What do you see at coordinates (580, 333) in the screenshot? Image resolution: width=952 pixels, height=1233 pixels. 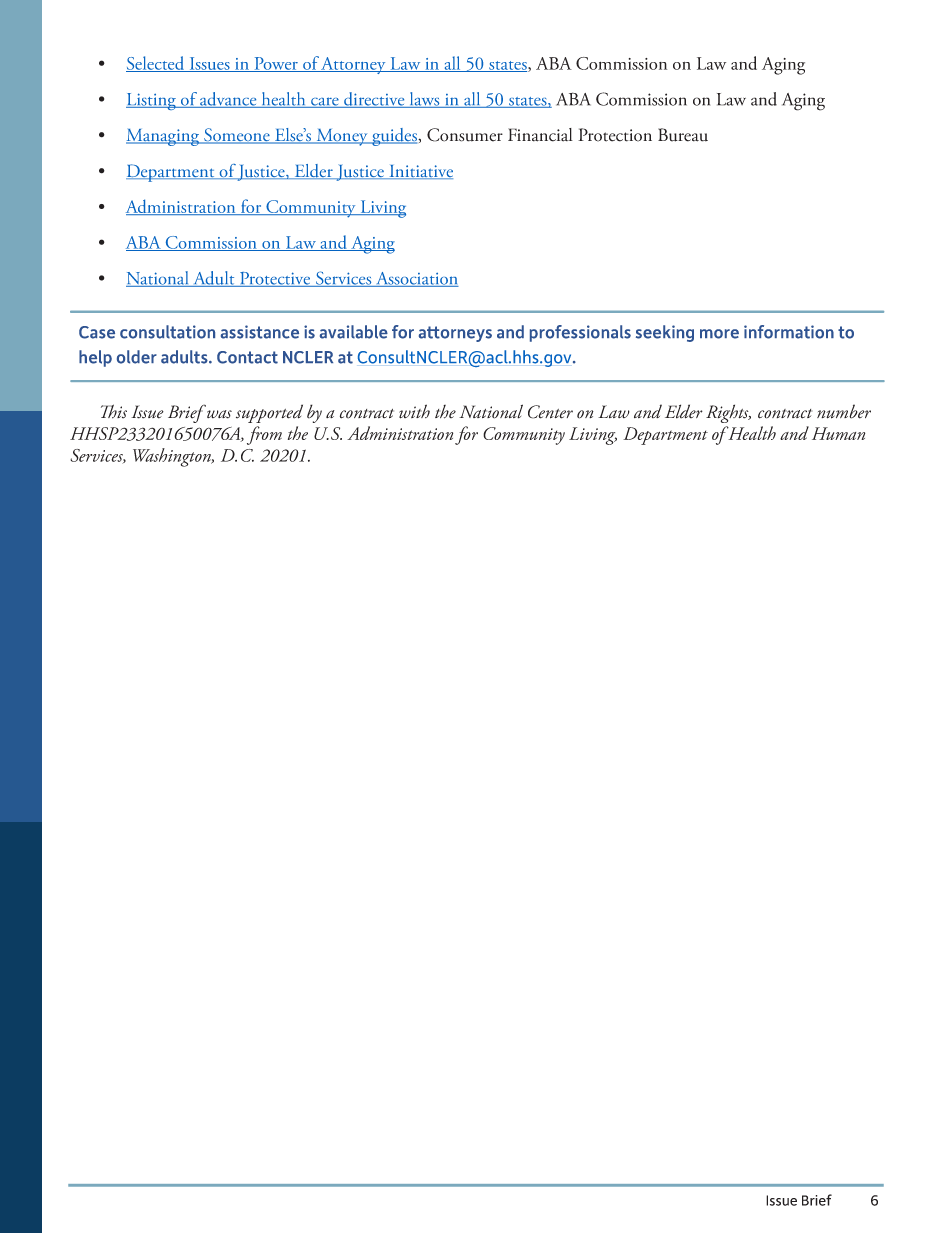 I see `professionals` at bounding box center [580, 333].
